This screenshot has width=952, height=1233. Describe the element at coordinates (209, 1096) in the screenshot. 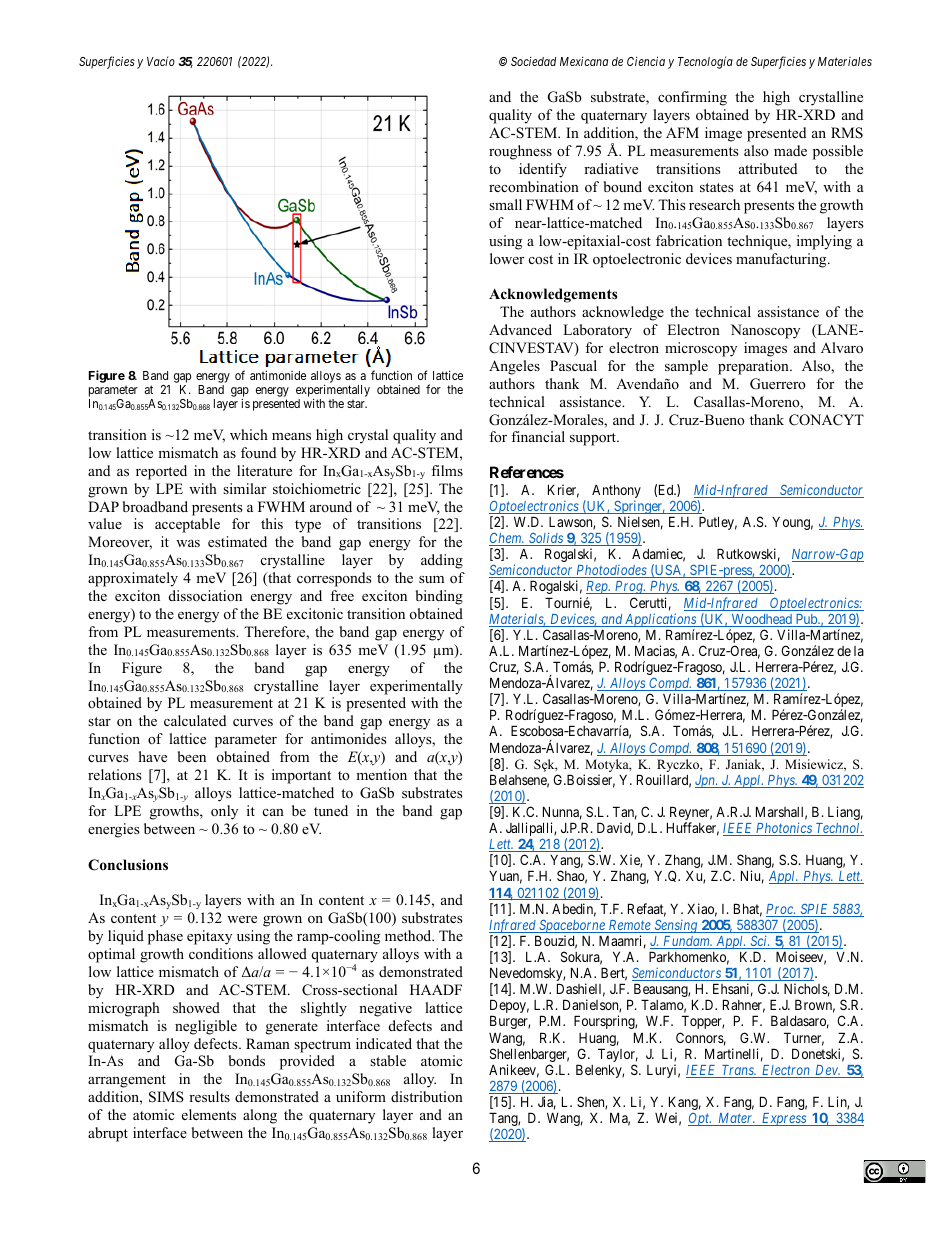

I see `results` at that location.
